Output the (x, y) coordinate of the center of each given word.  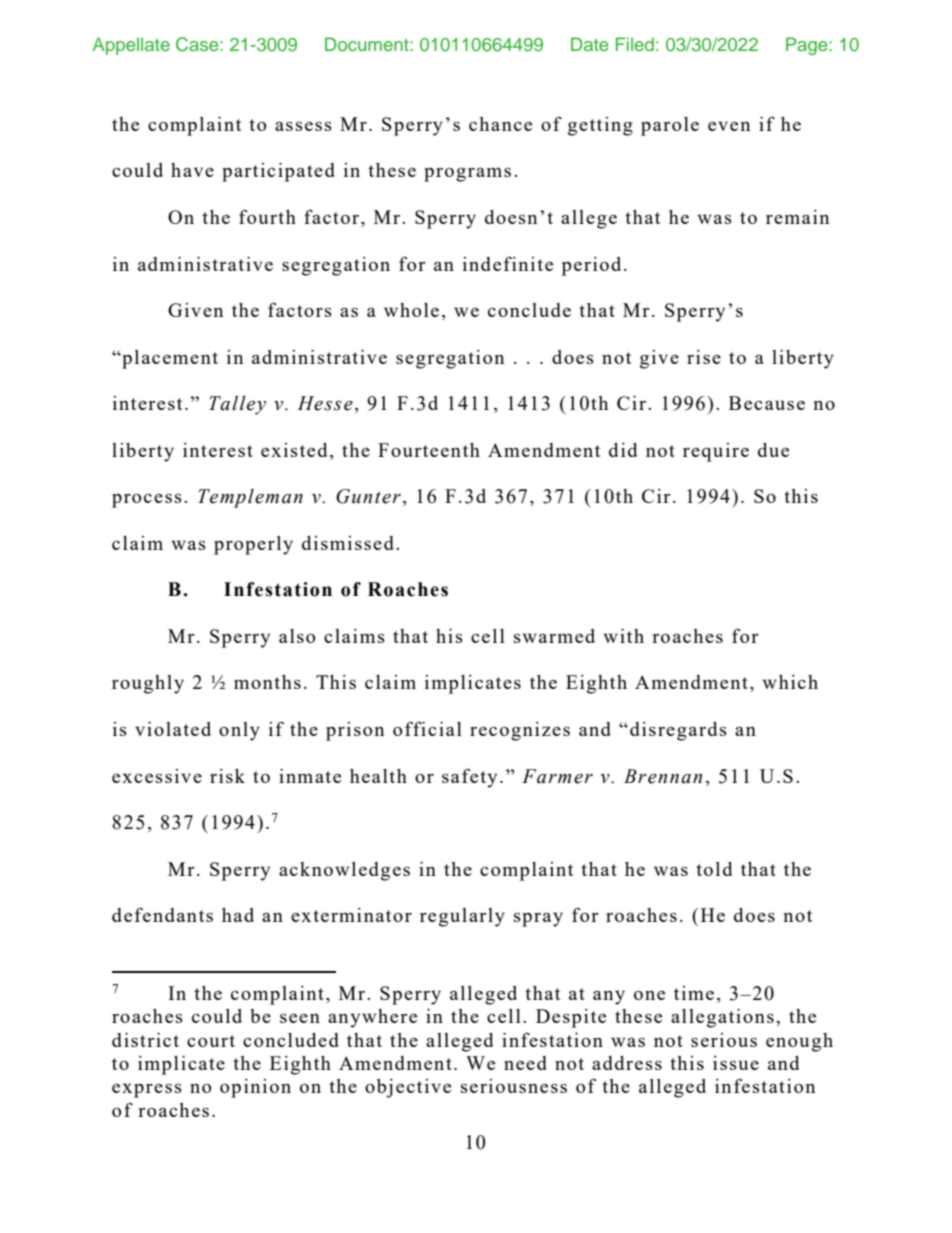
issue (736, 1063)
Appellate (131, 46)
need (525, 1063)
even (729, 126)
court (211, 1041)
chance (500, 124)
